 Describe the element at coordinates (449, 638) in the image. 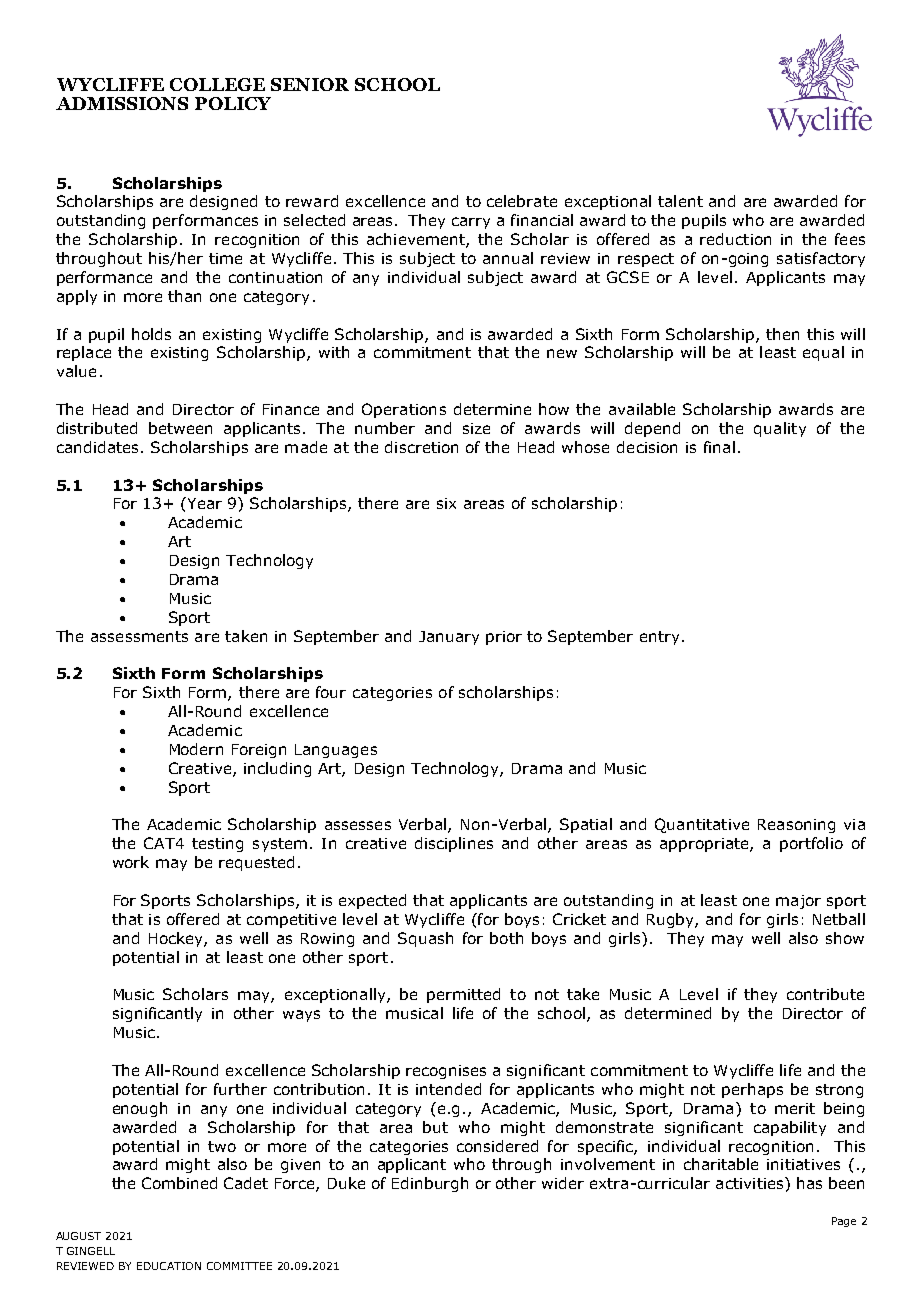

I see `January` at that location.
